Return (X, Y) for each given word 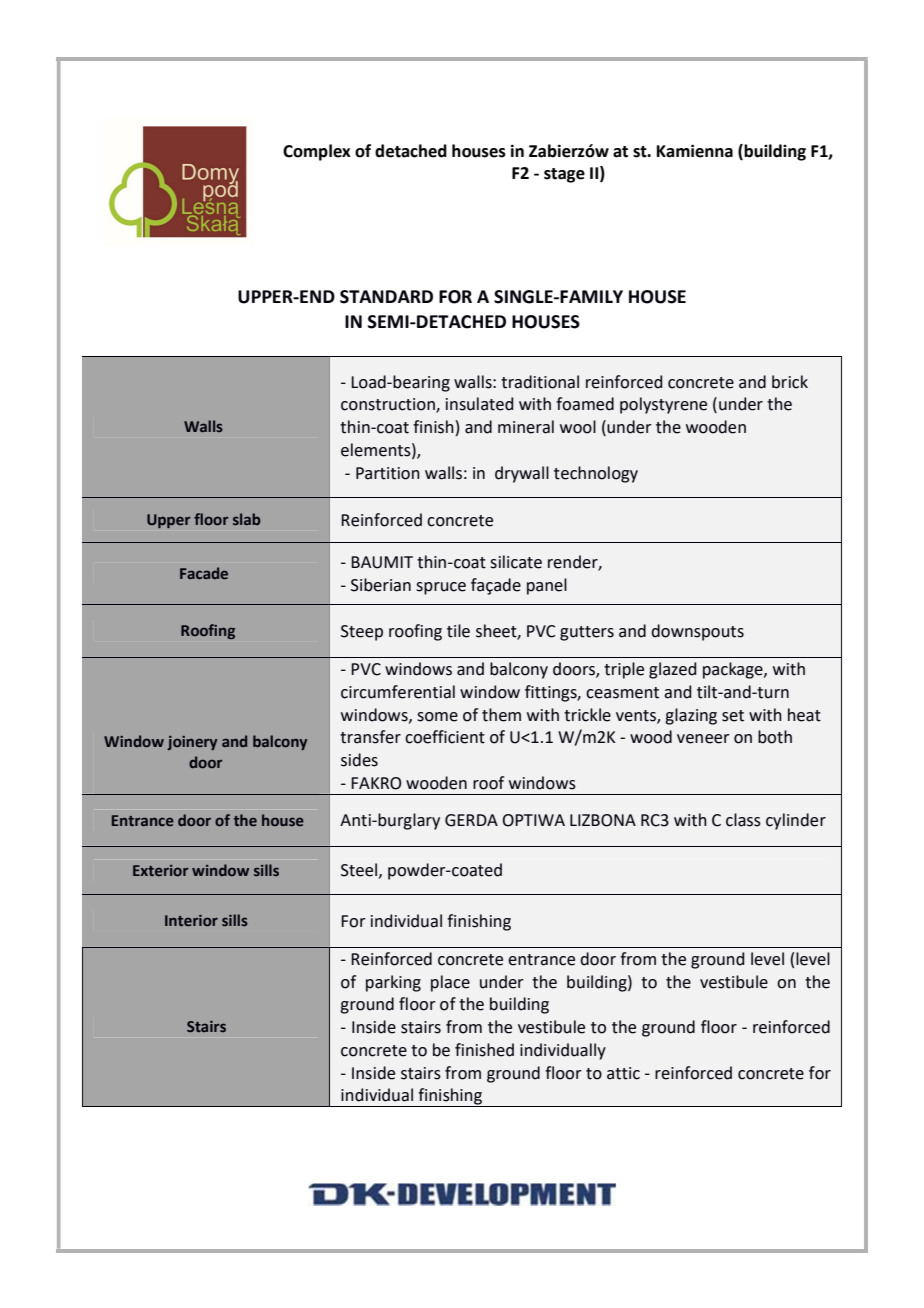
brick (790, 382)
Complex (317, 152)
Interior (191, 920)
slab (246, 519)
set (733, 716)
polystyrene (663, 405)
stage (564, 175)
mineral (526, 427)
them (501, 715)
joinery (192, 743)
